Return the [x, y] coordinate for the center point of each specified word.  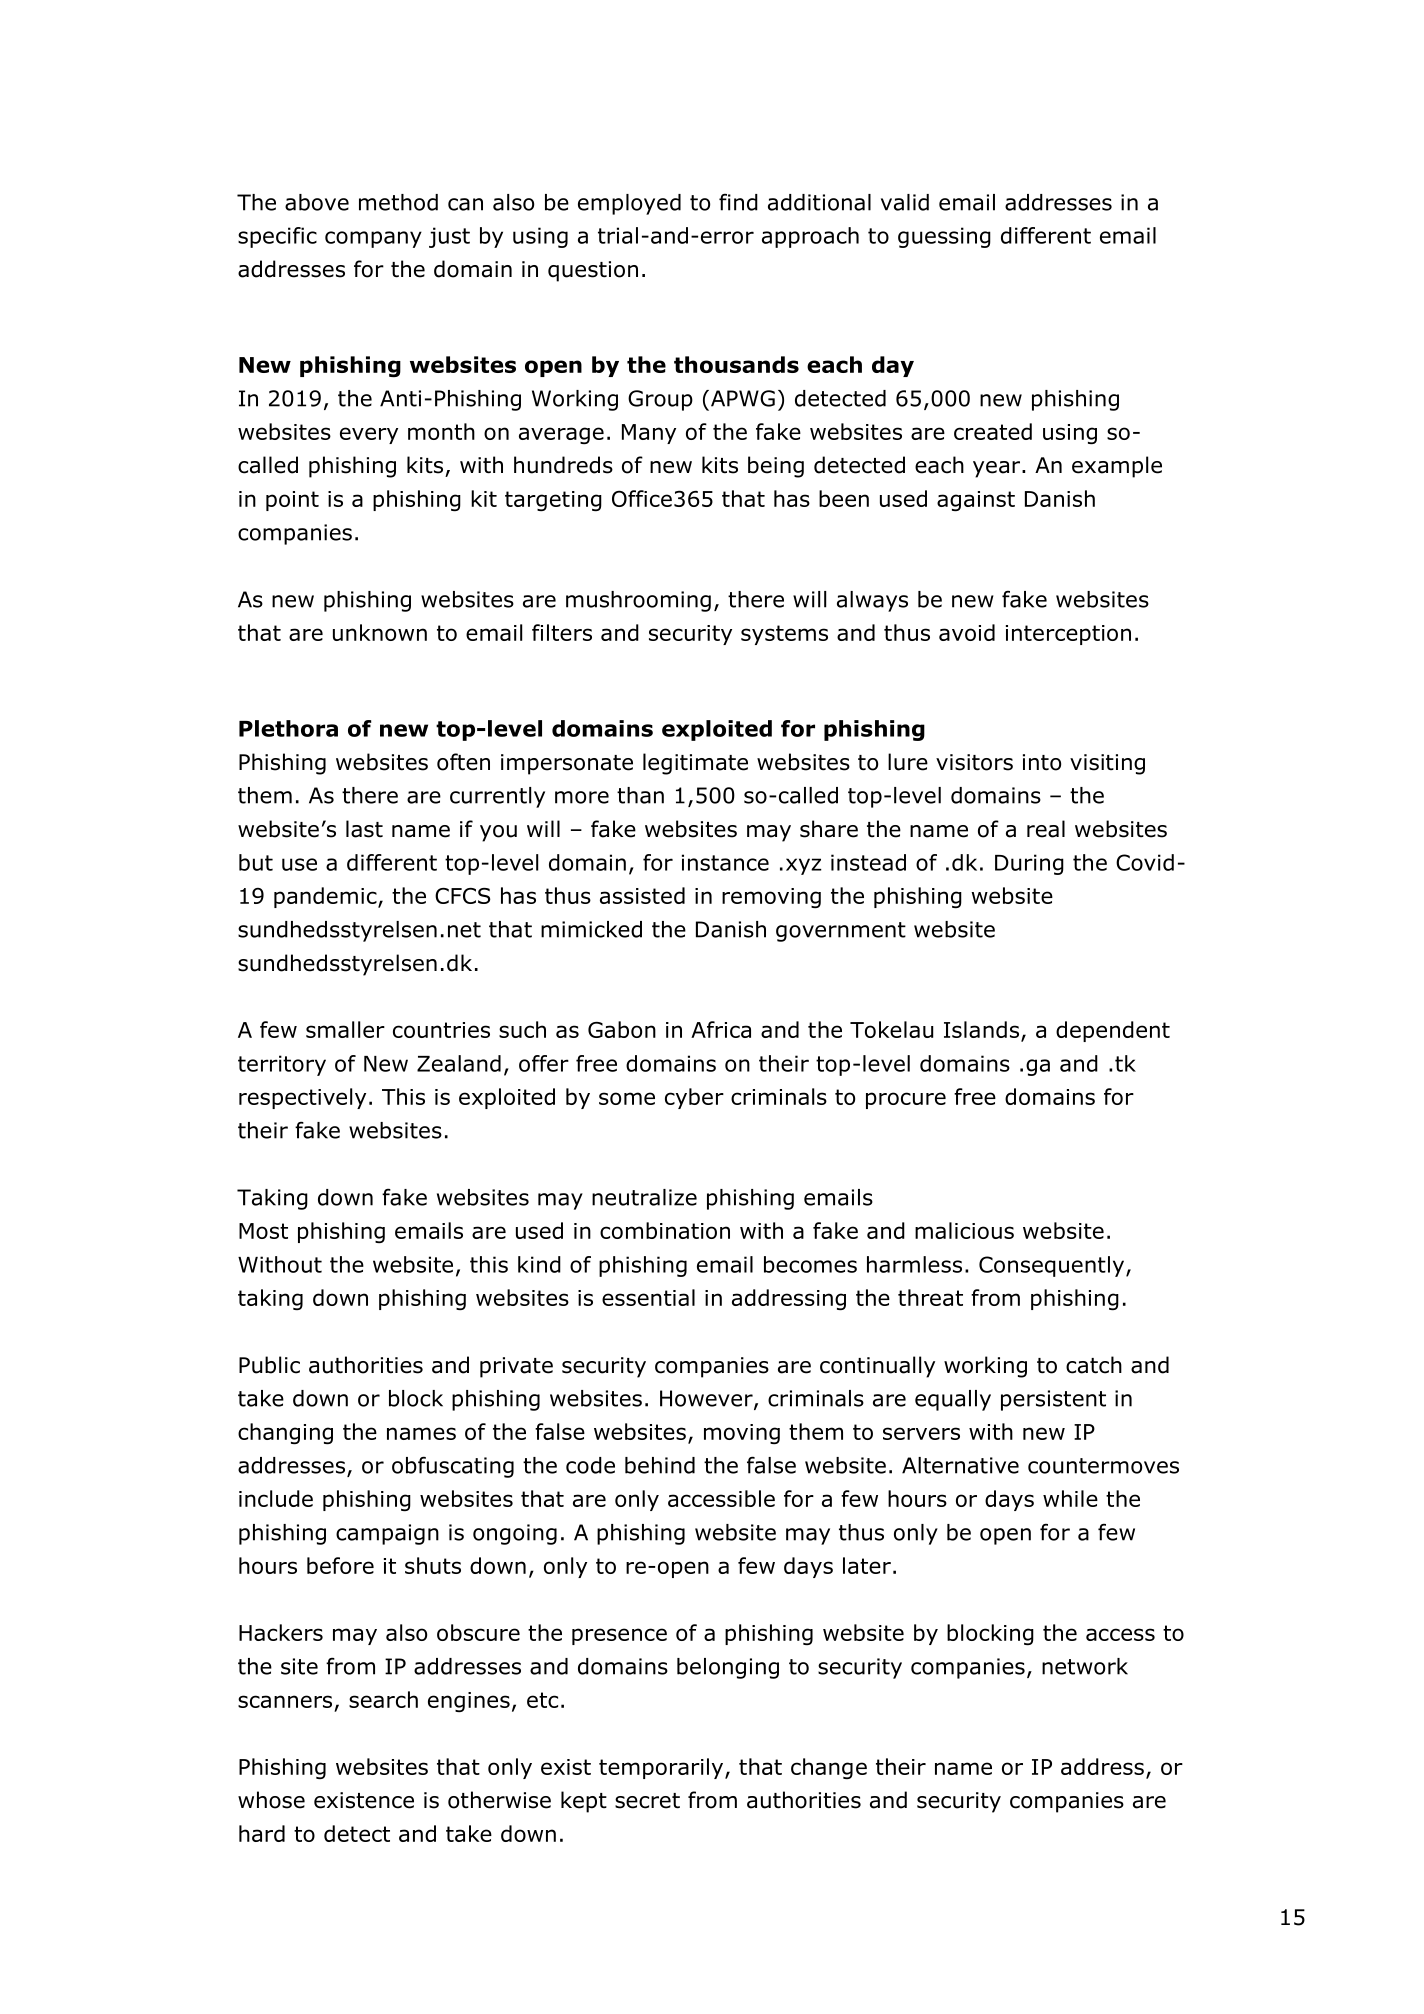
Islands [981, 1029]
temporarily [662, 1768]
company [373, 239]
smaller [345, 1029]
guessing [944, 237]
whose [271, 1800]
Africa [721, 1029]
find [738, 202]
